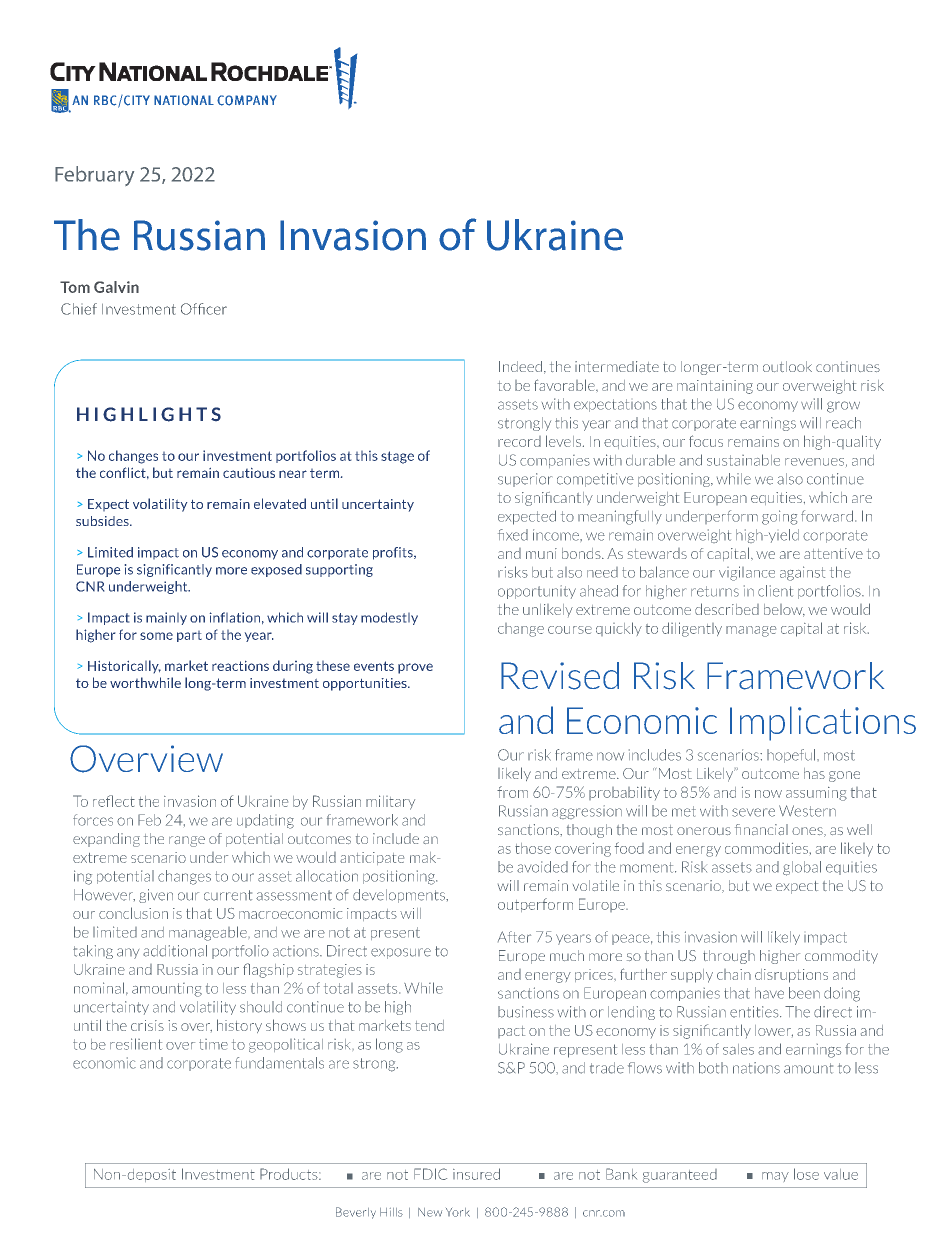  I want to click on Implications, so click(823, 723).
